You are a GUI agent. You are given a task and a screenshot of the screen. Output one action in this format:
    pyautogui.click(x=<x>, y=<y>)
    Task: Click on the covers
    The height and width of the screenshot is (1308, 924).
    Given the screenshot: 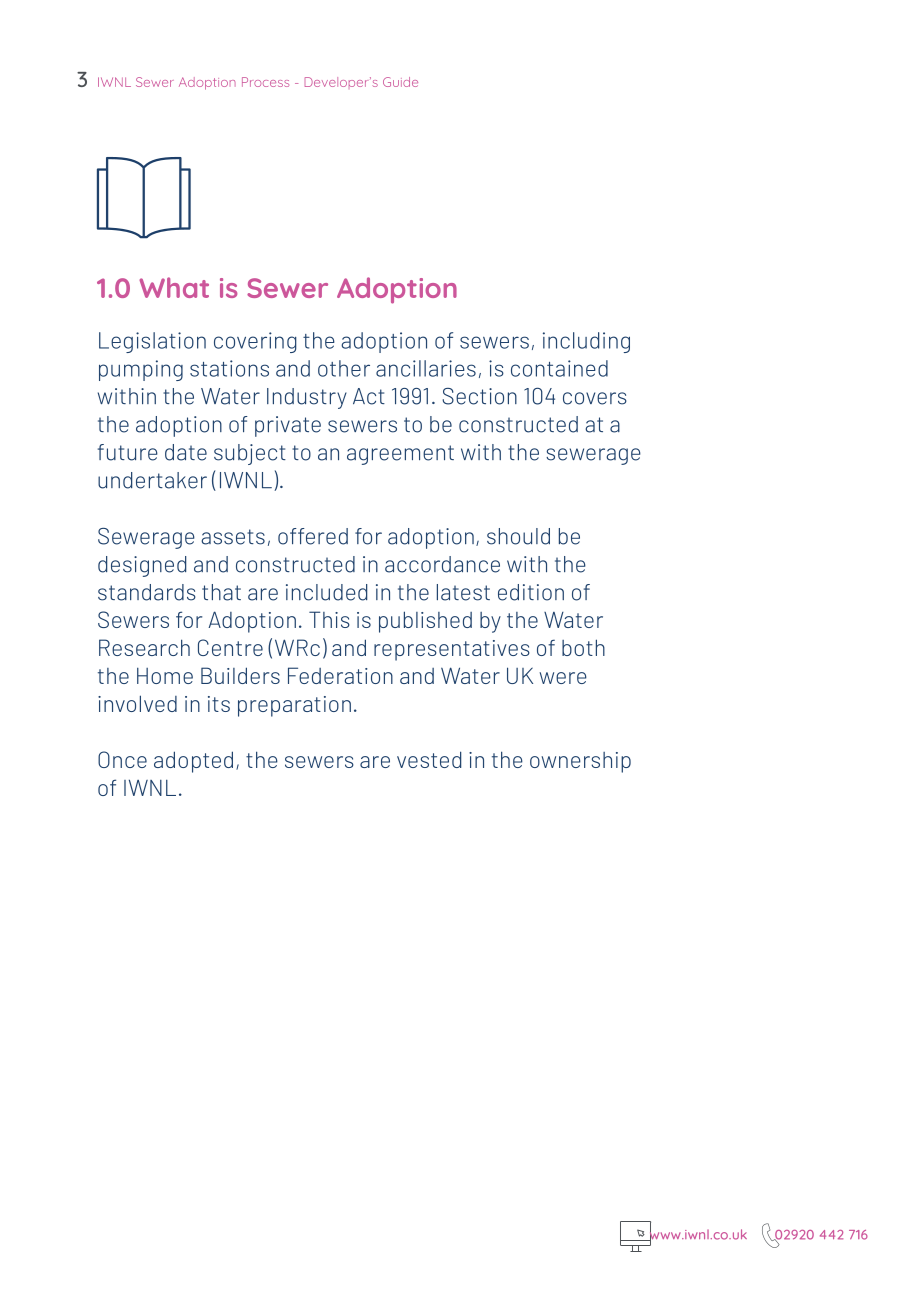 What is the action you would take?
    pyautogui.click(x=595, y=398)
